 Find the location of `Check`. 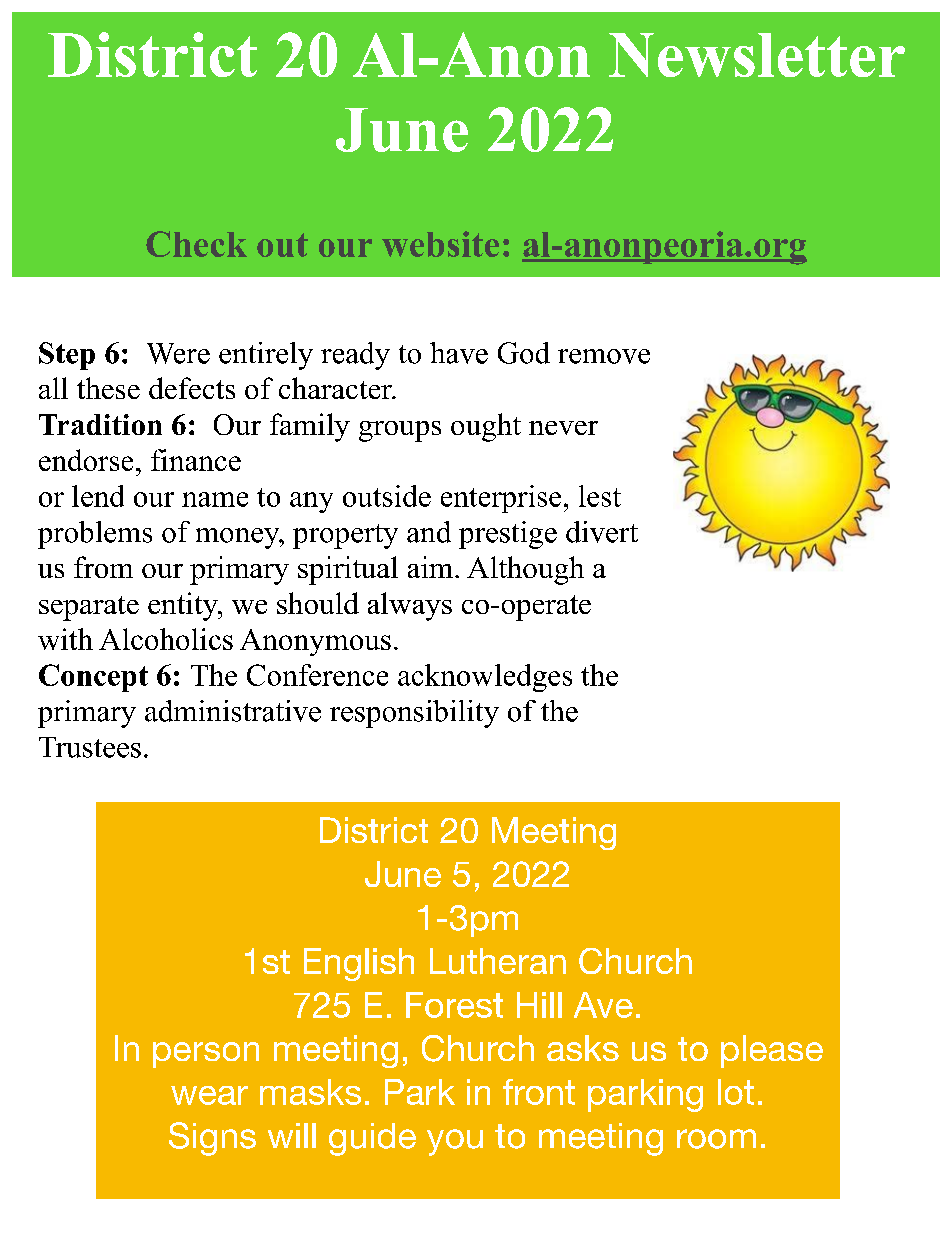

Check is located at coordinates (196, 244).
